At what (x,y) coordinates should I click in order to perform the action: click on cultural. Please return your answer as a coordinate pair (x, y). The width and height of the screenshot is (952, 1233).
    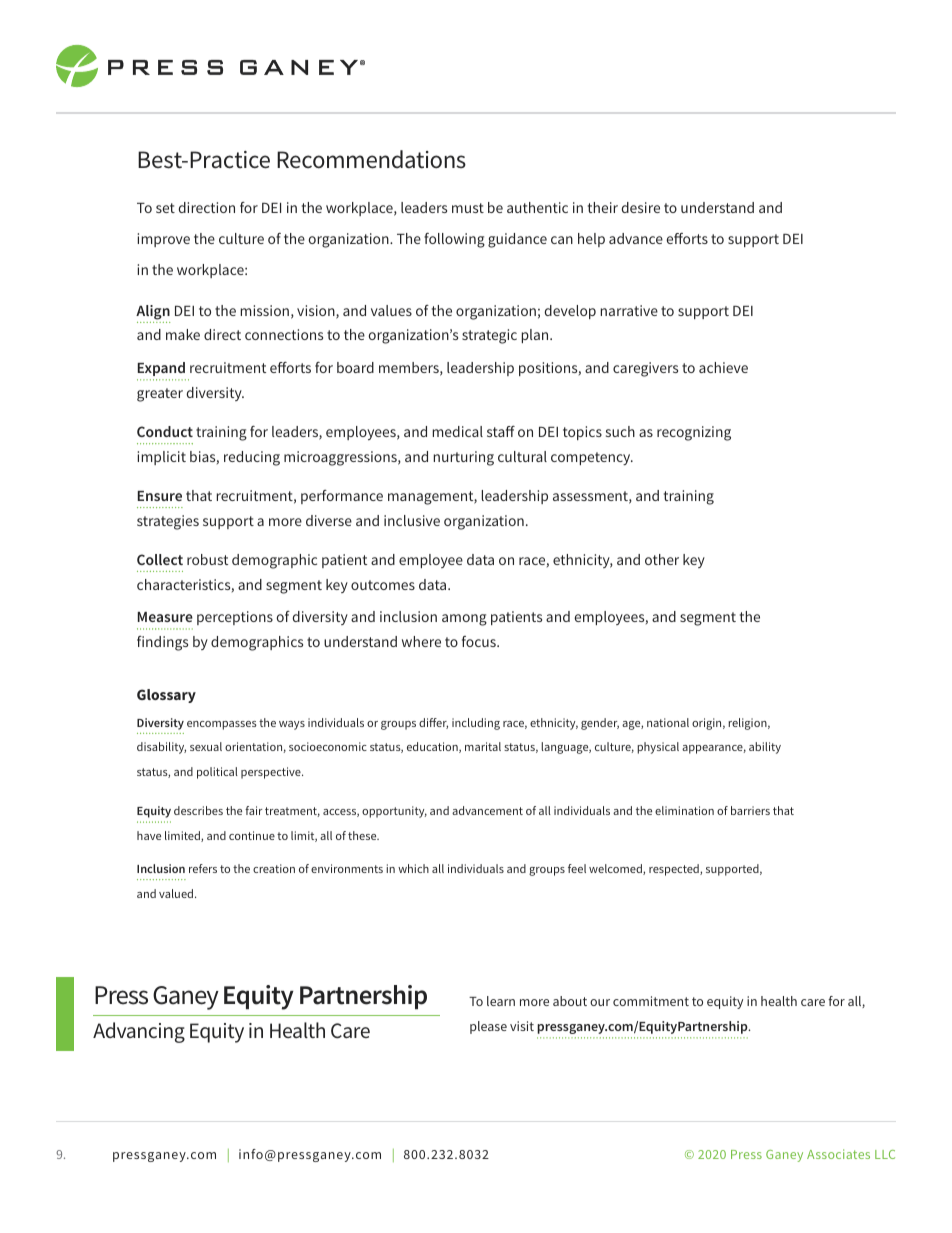
    Looking at the image, I should click on (522, 456).
